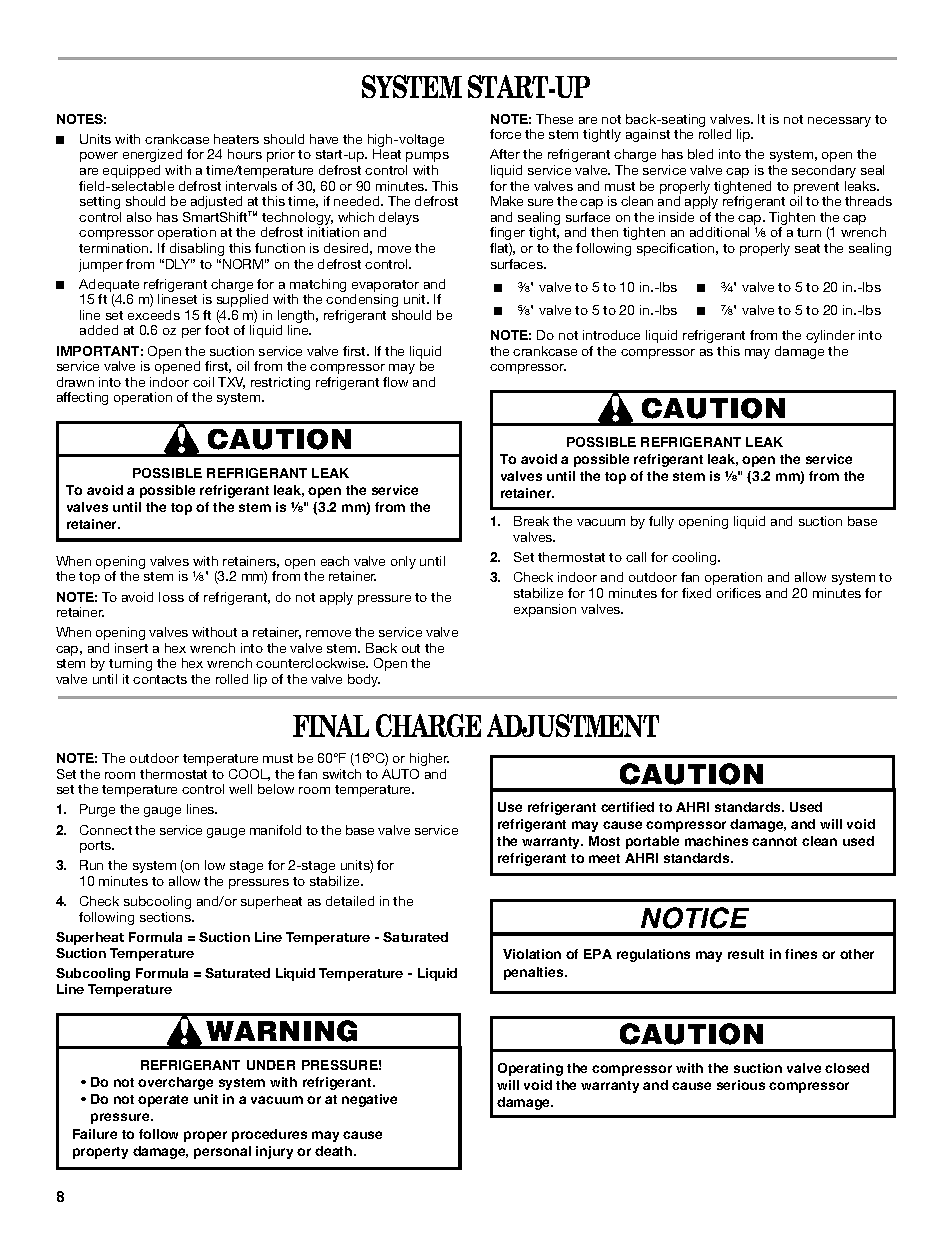  I want to click on Operating, so click(530, 1069).
